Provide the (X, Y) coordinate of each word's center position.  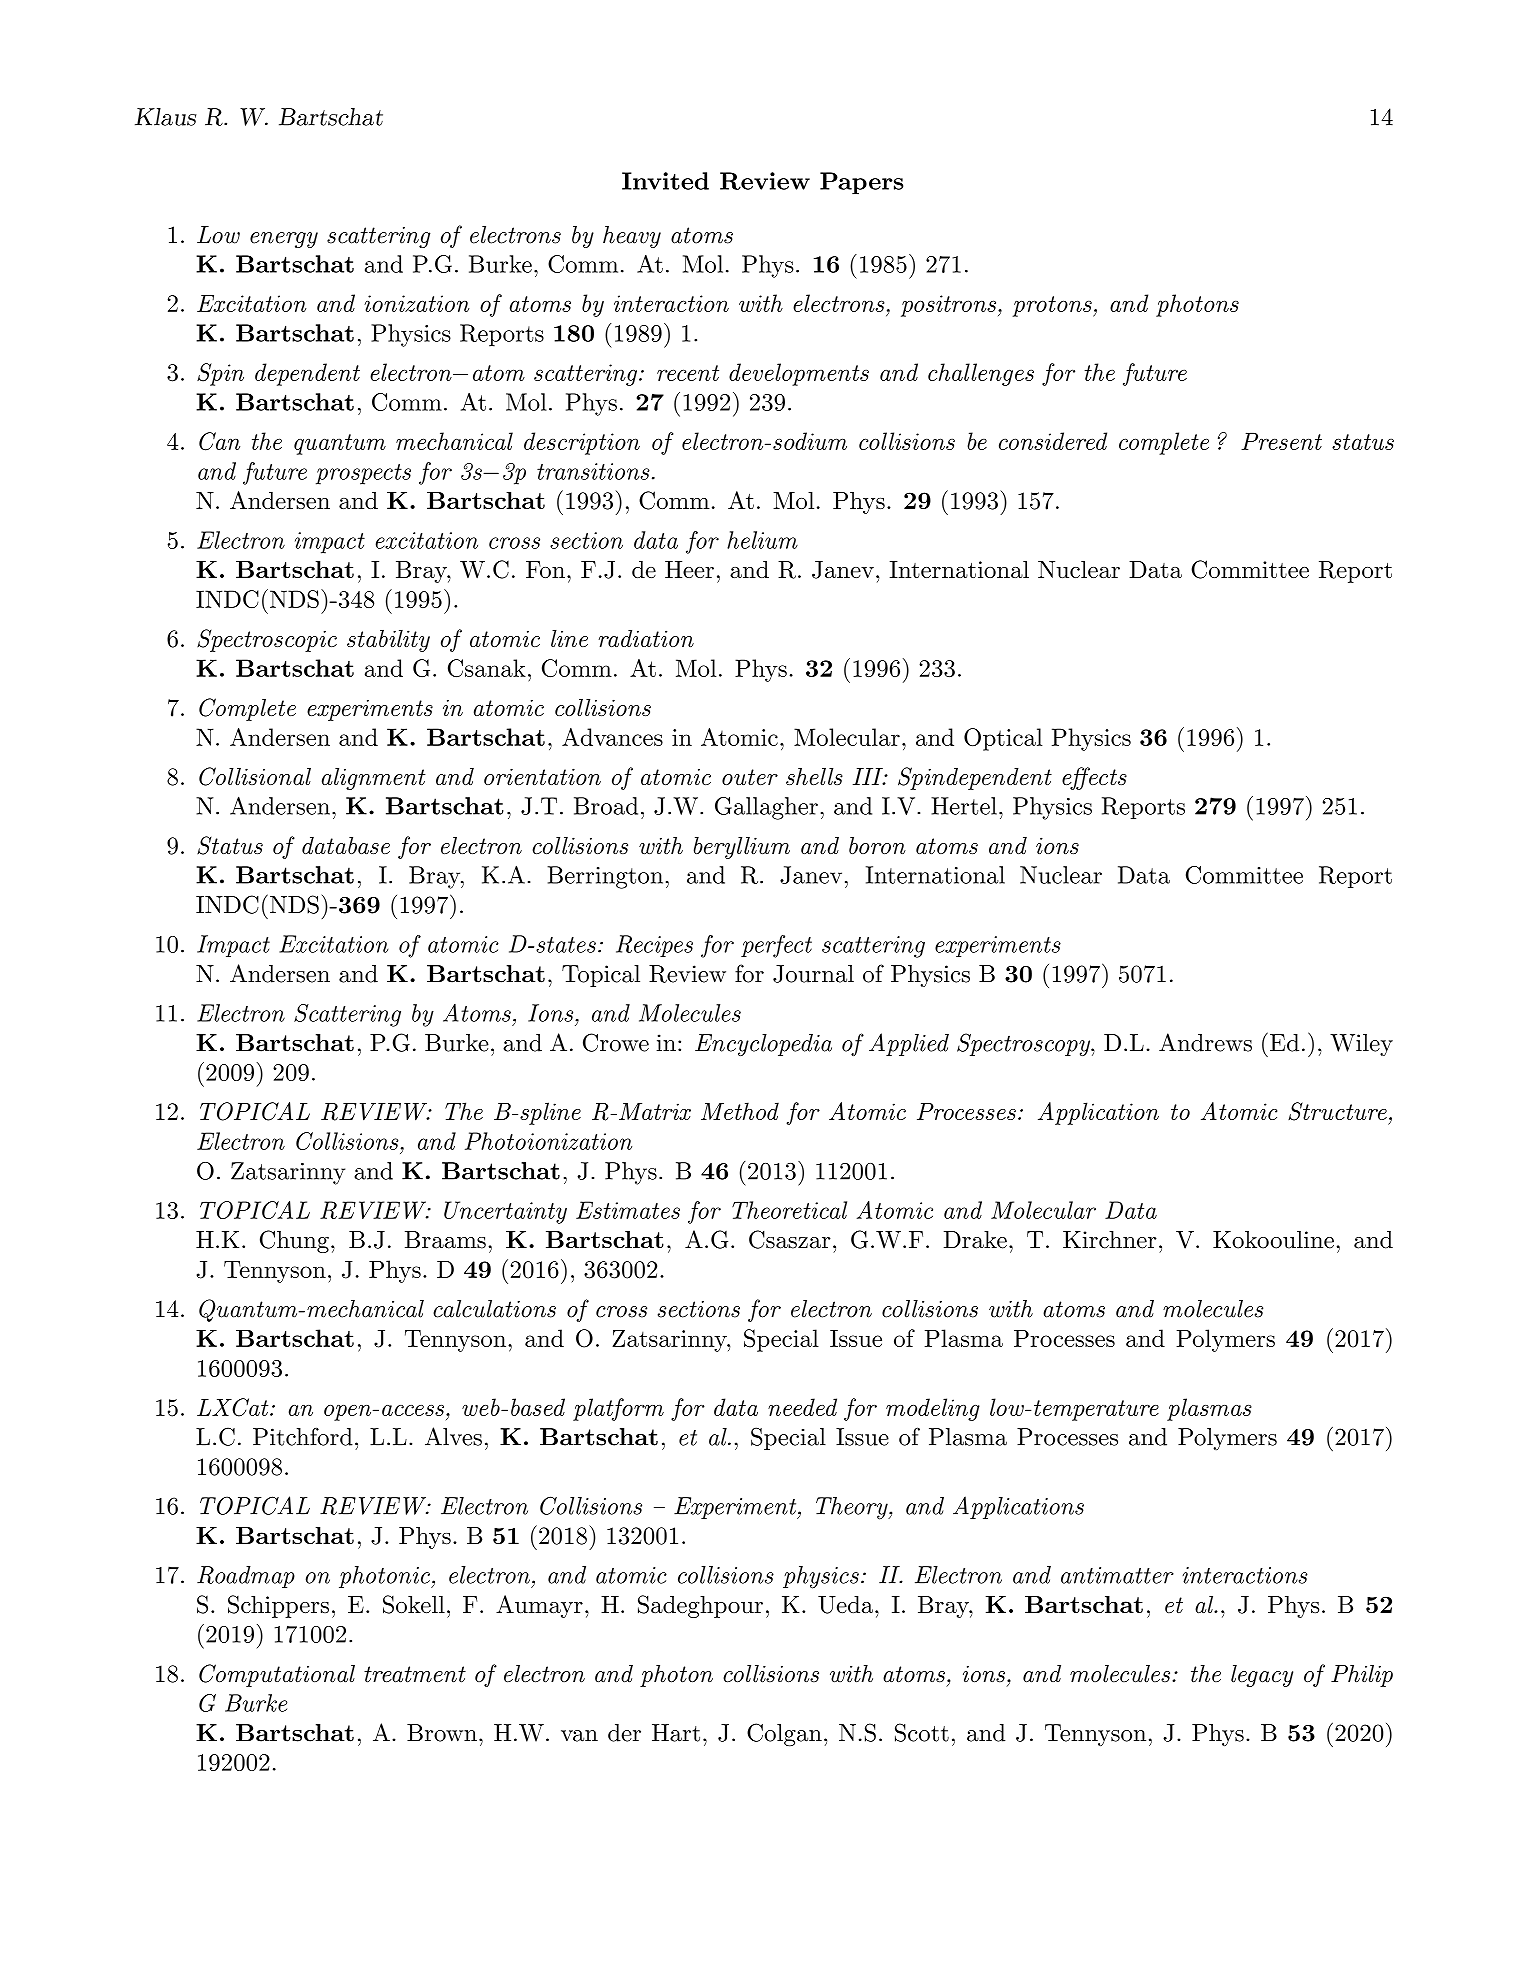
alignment (374, 778)
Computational (277, 1675)
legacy (1262, 1676)
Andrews (1205, 1042)
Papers (861, 183)
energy (284, 240)
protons (1053, 306)
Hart (676, 1733)
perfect (776, 946)
